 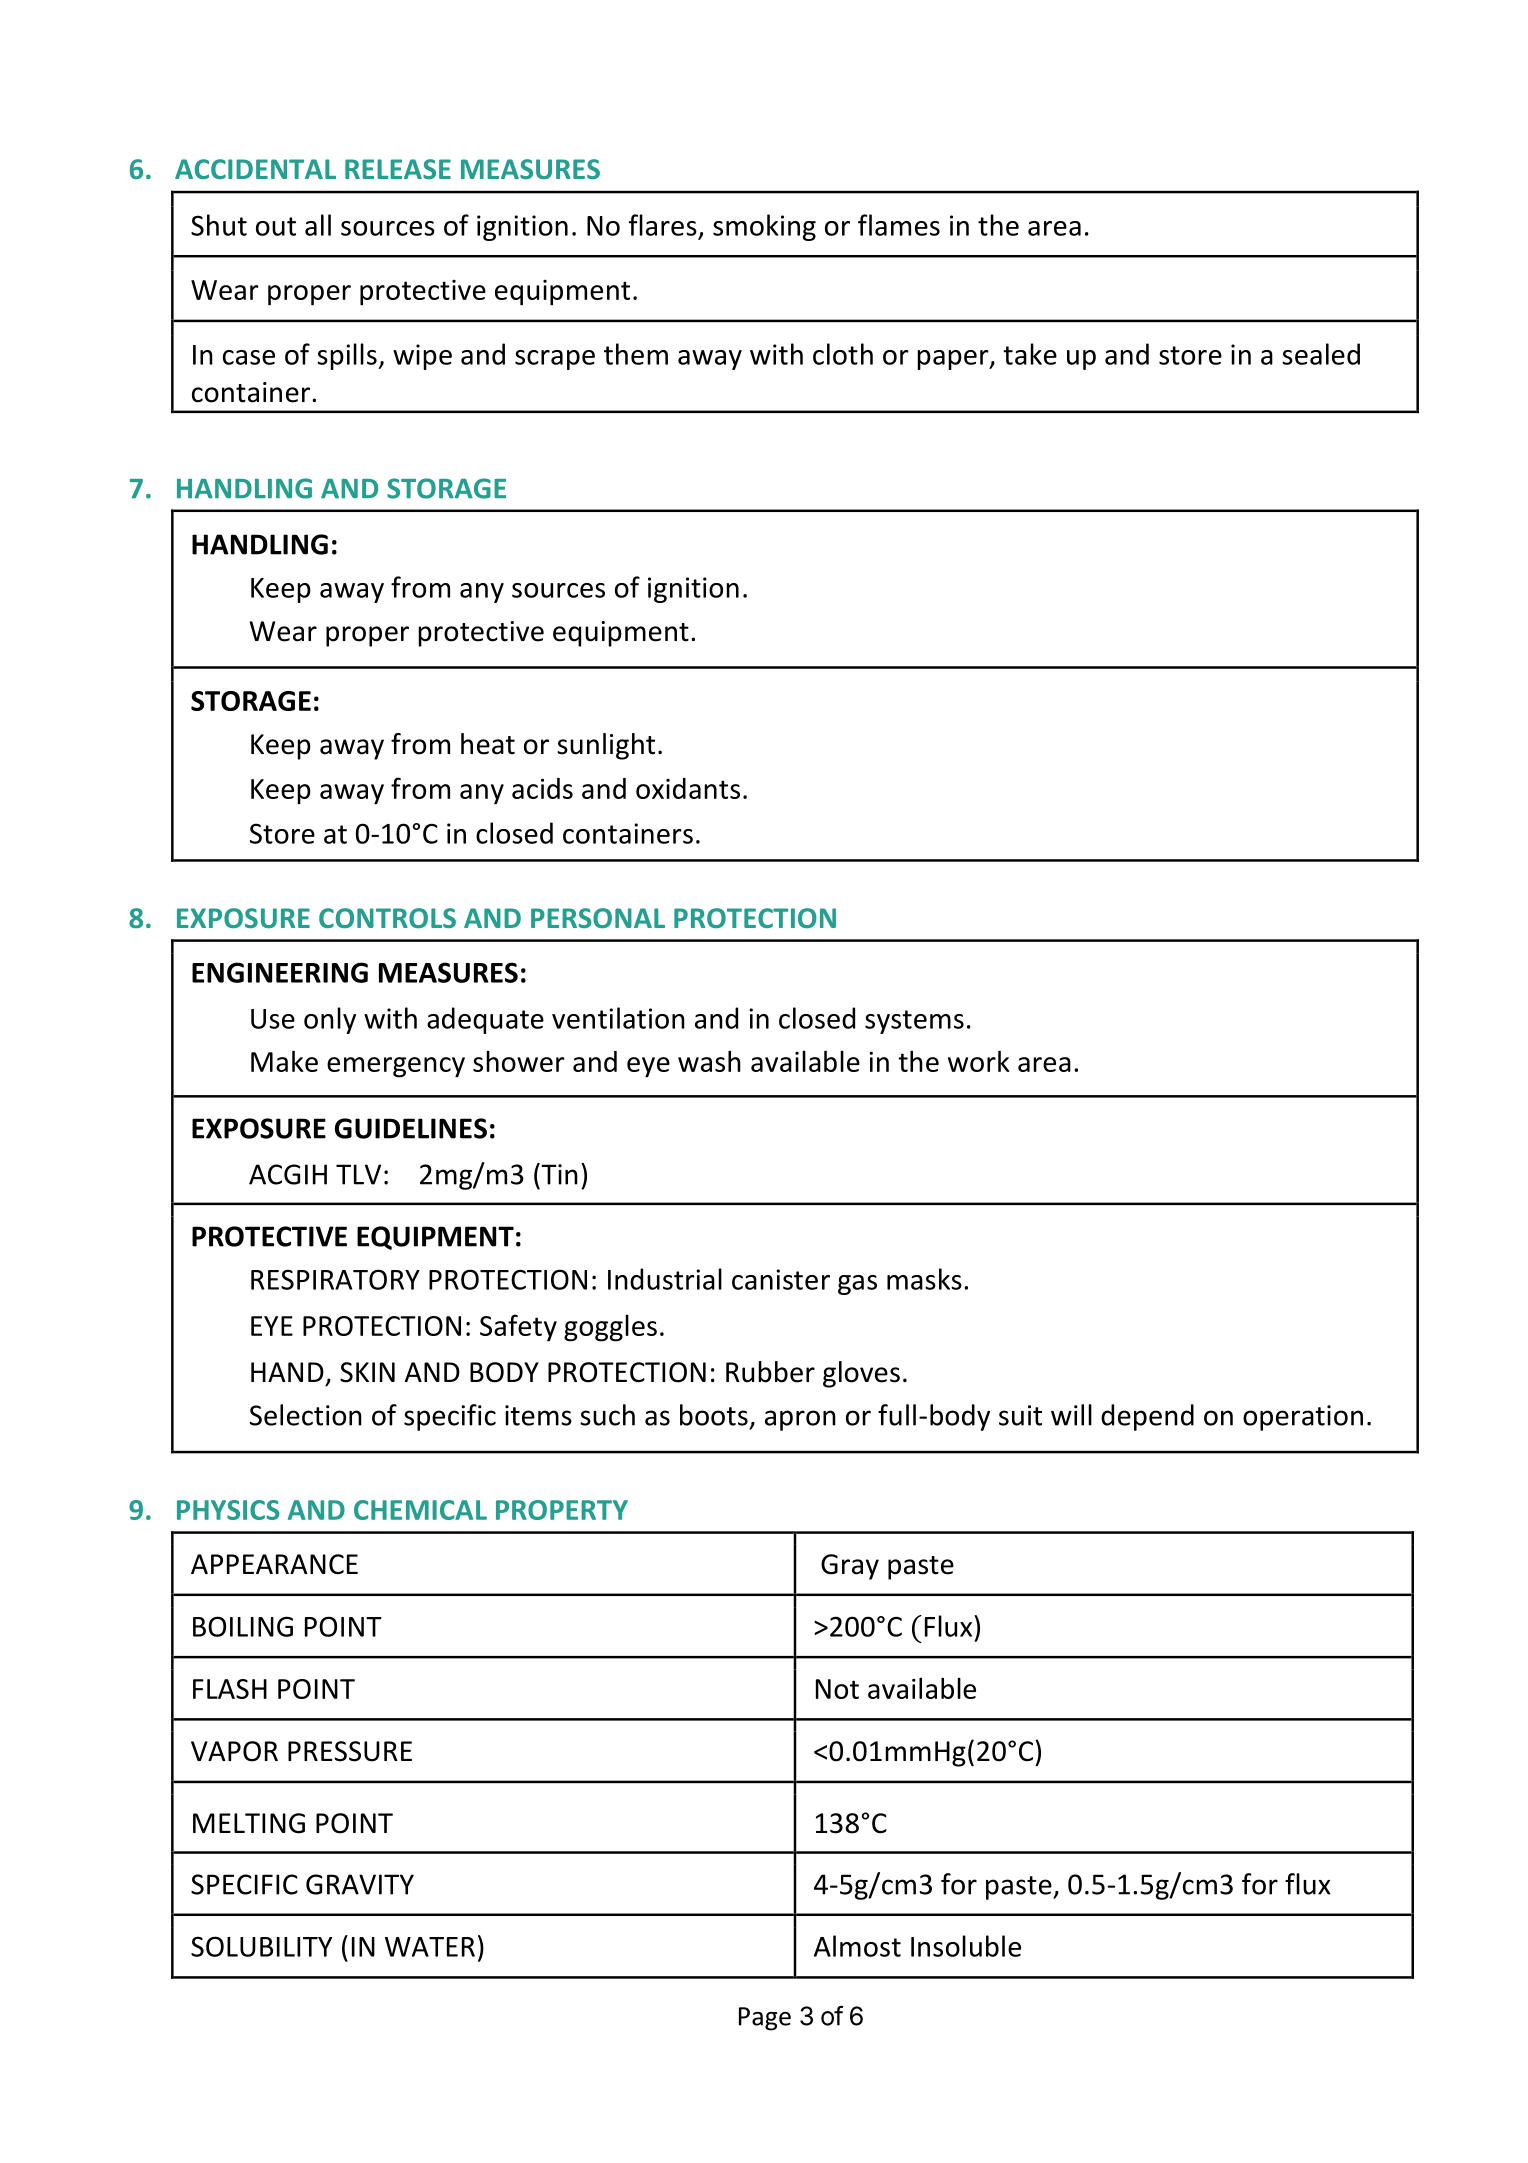 I want to click on Page, so click(x=765, y=2019).
